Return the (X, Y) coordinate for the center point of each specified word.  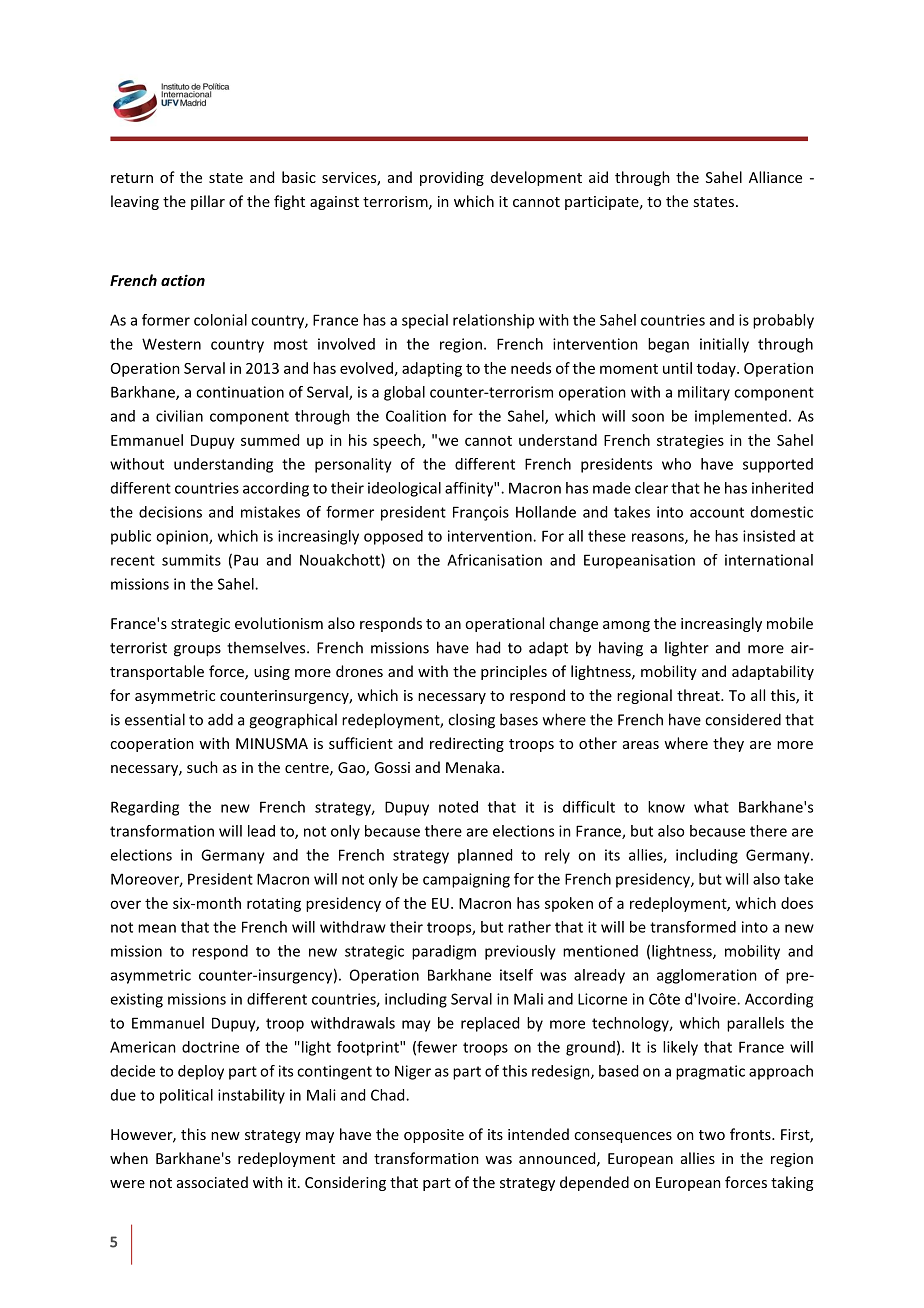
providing (452, 178)
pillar (208, 202)
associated (212, 1182)
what (711, 807)
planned (485, 856)
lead (261, 831)
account (717, 512)
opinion (183, 537)
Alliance (775, 177)
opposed (393, 537)
